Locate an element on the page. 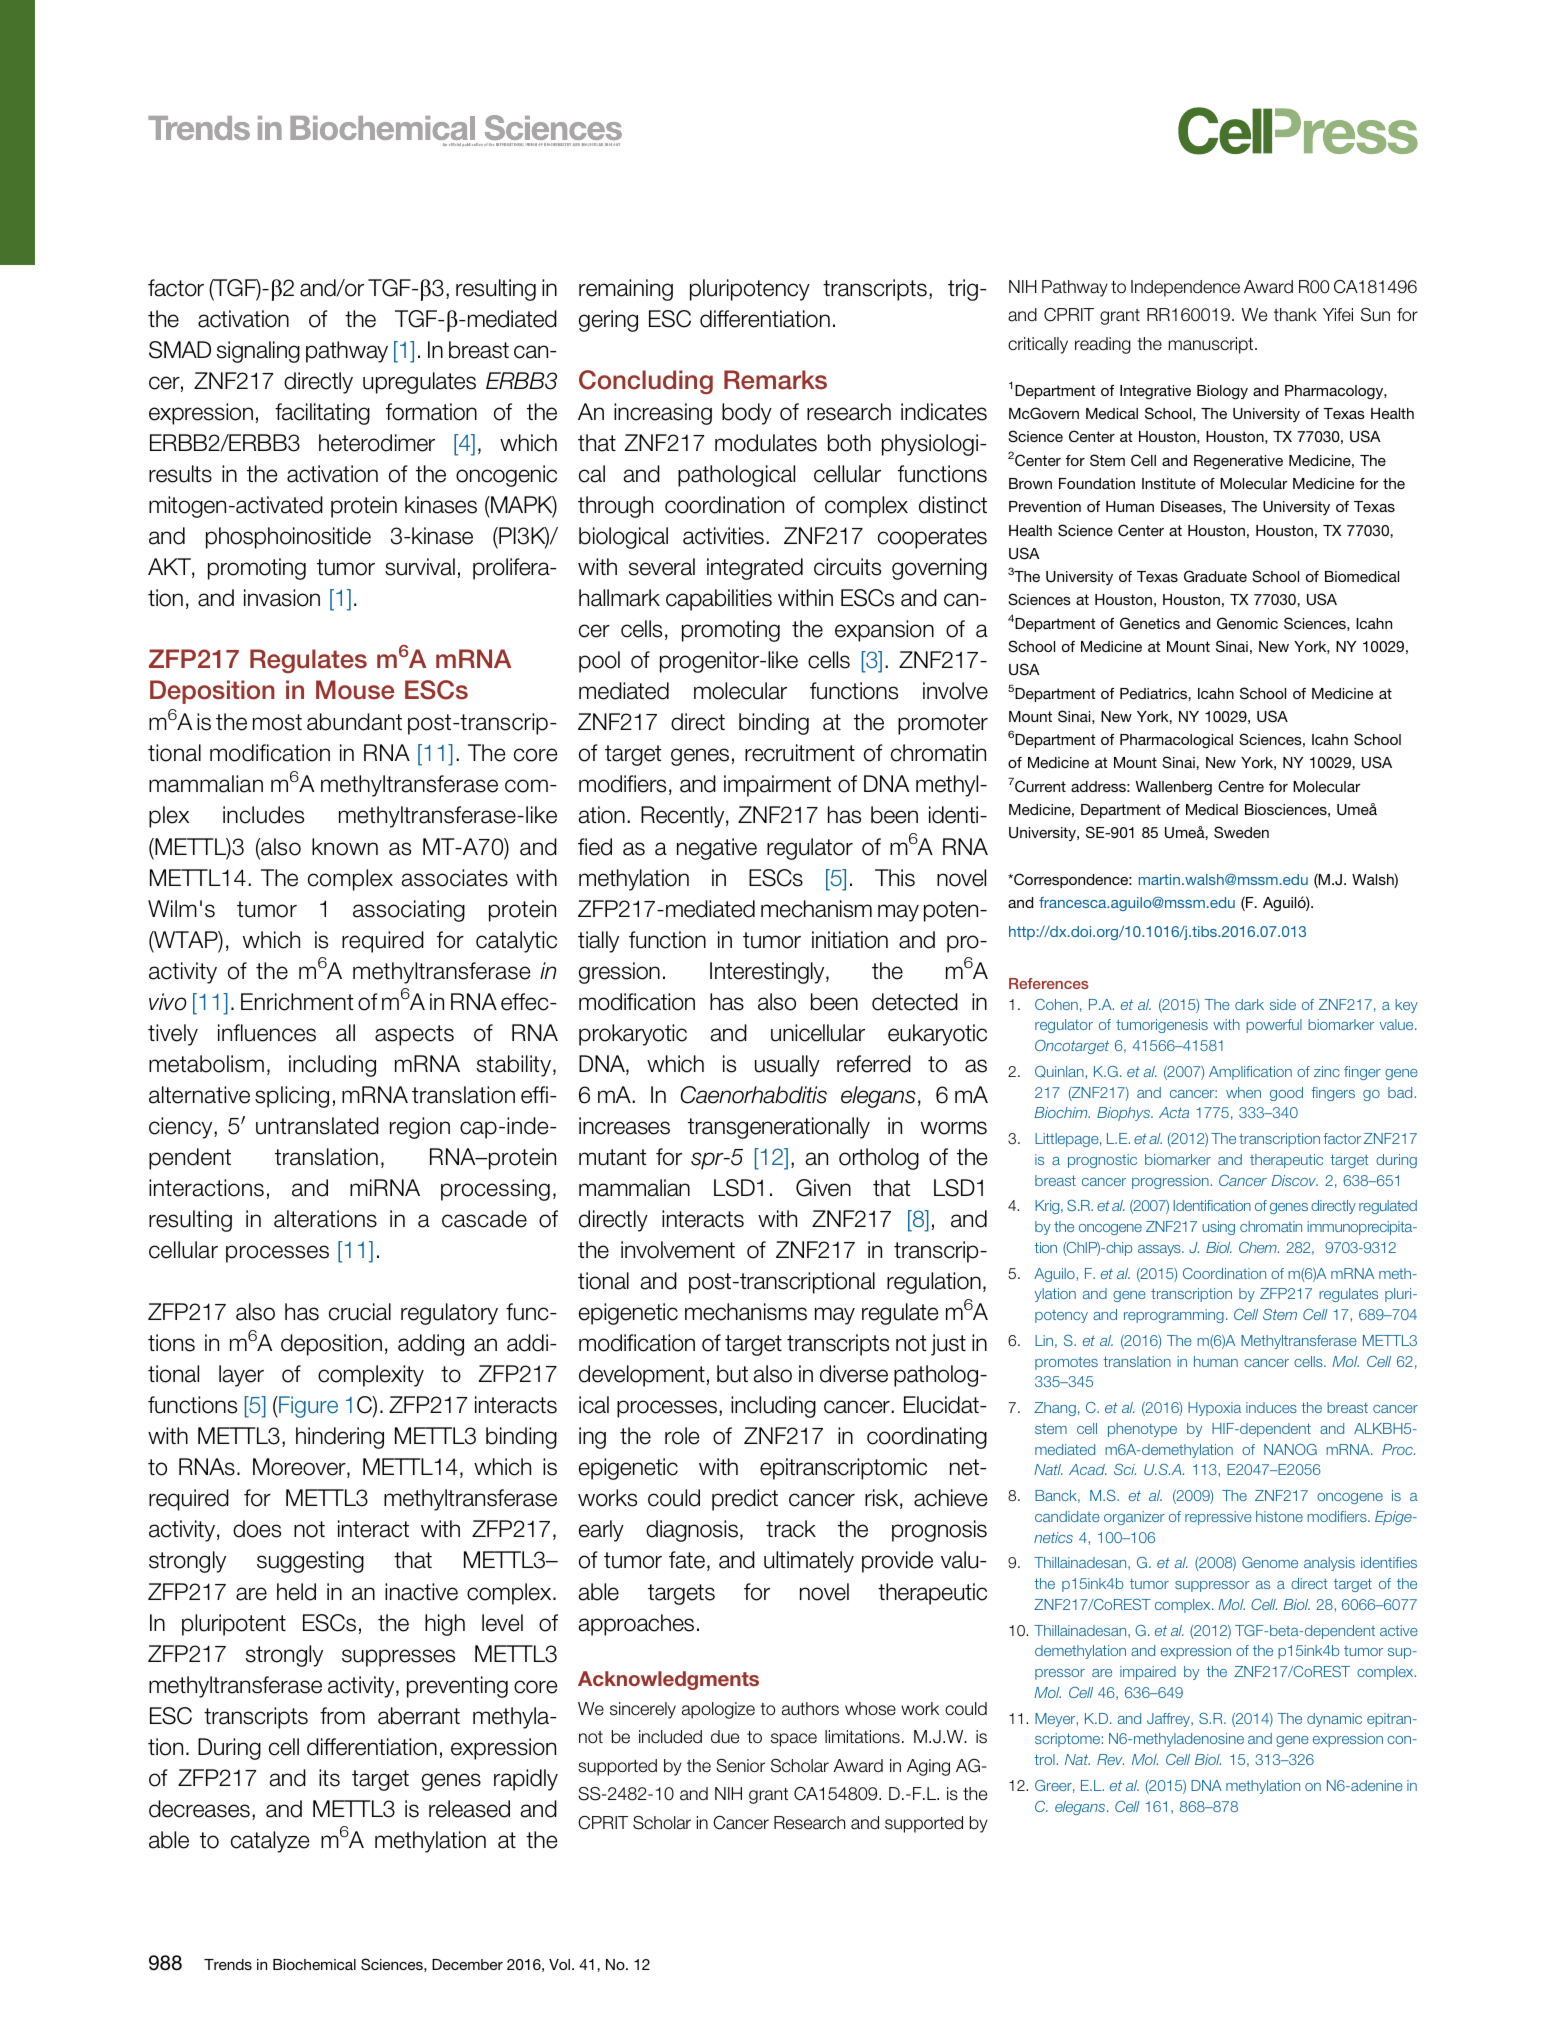 Image resolution: width=1566 pixels, height=2033 pixels. Remarks is located at coordinates (775, 380).
